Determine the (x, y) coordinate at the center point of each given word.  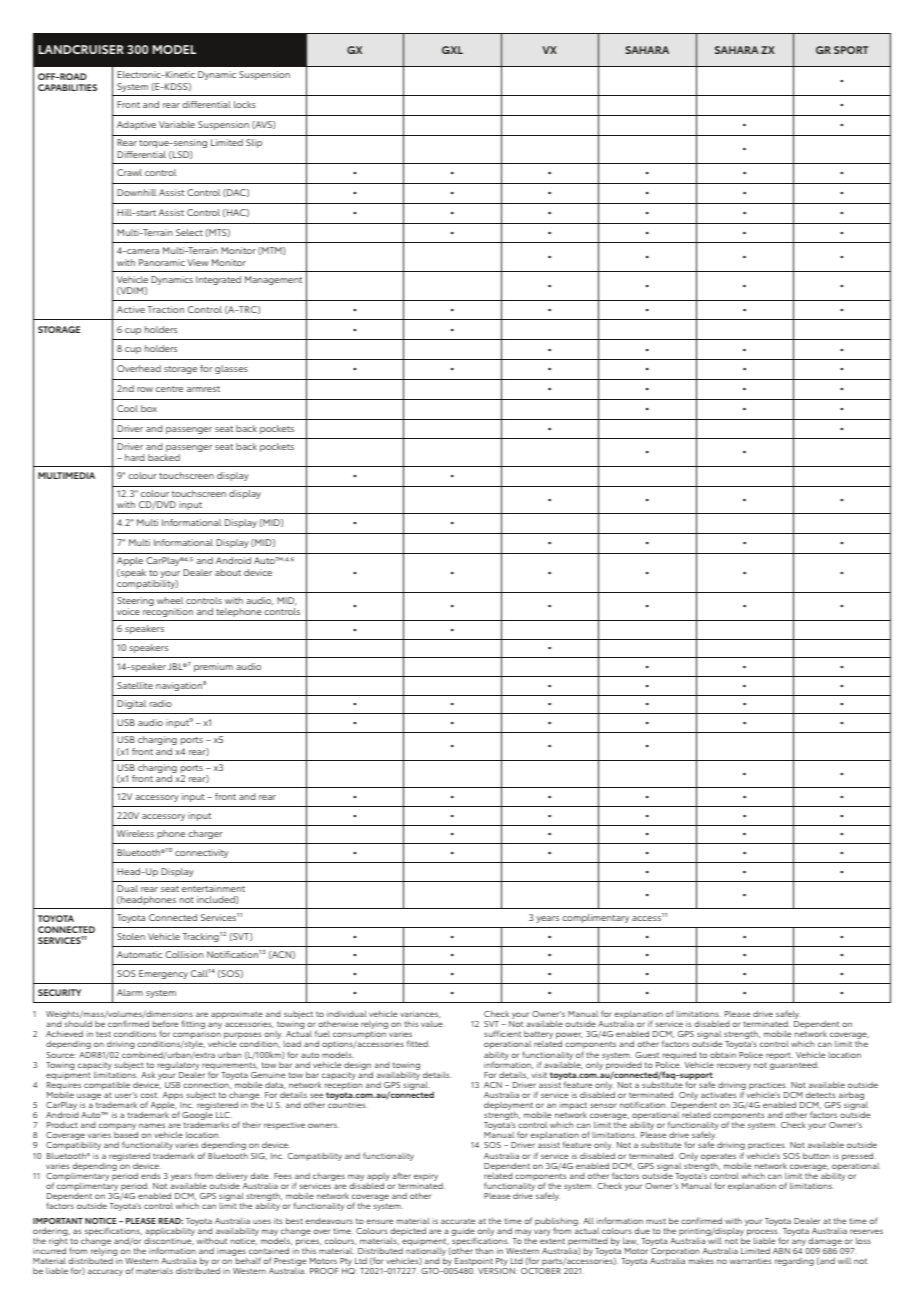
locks (245, 104)
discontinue (169, 1241)
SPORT (851, 50)
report (779, 1056)
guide (463, 1233)
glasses (231, 369)
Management (273, 280)
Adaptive (136, 125)
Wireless (135, 833)
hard (135, 457)
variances (420, 1014)
